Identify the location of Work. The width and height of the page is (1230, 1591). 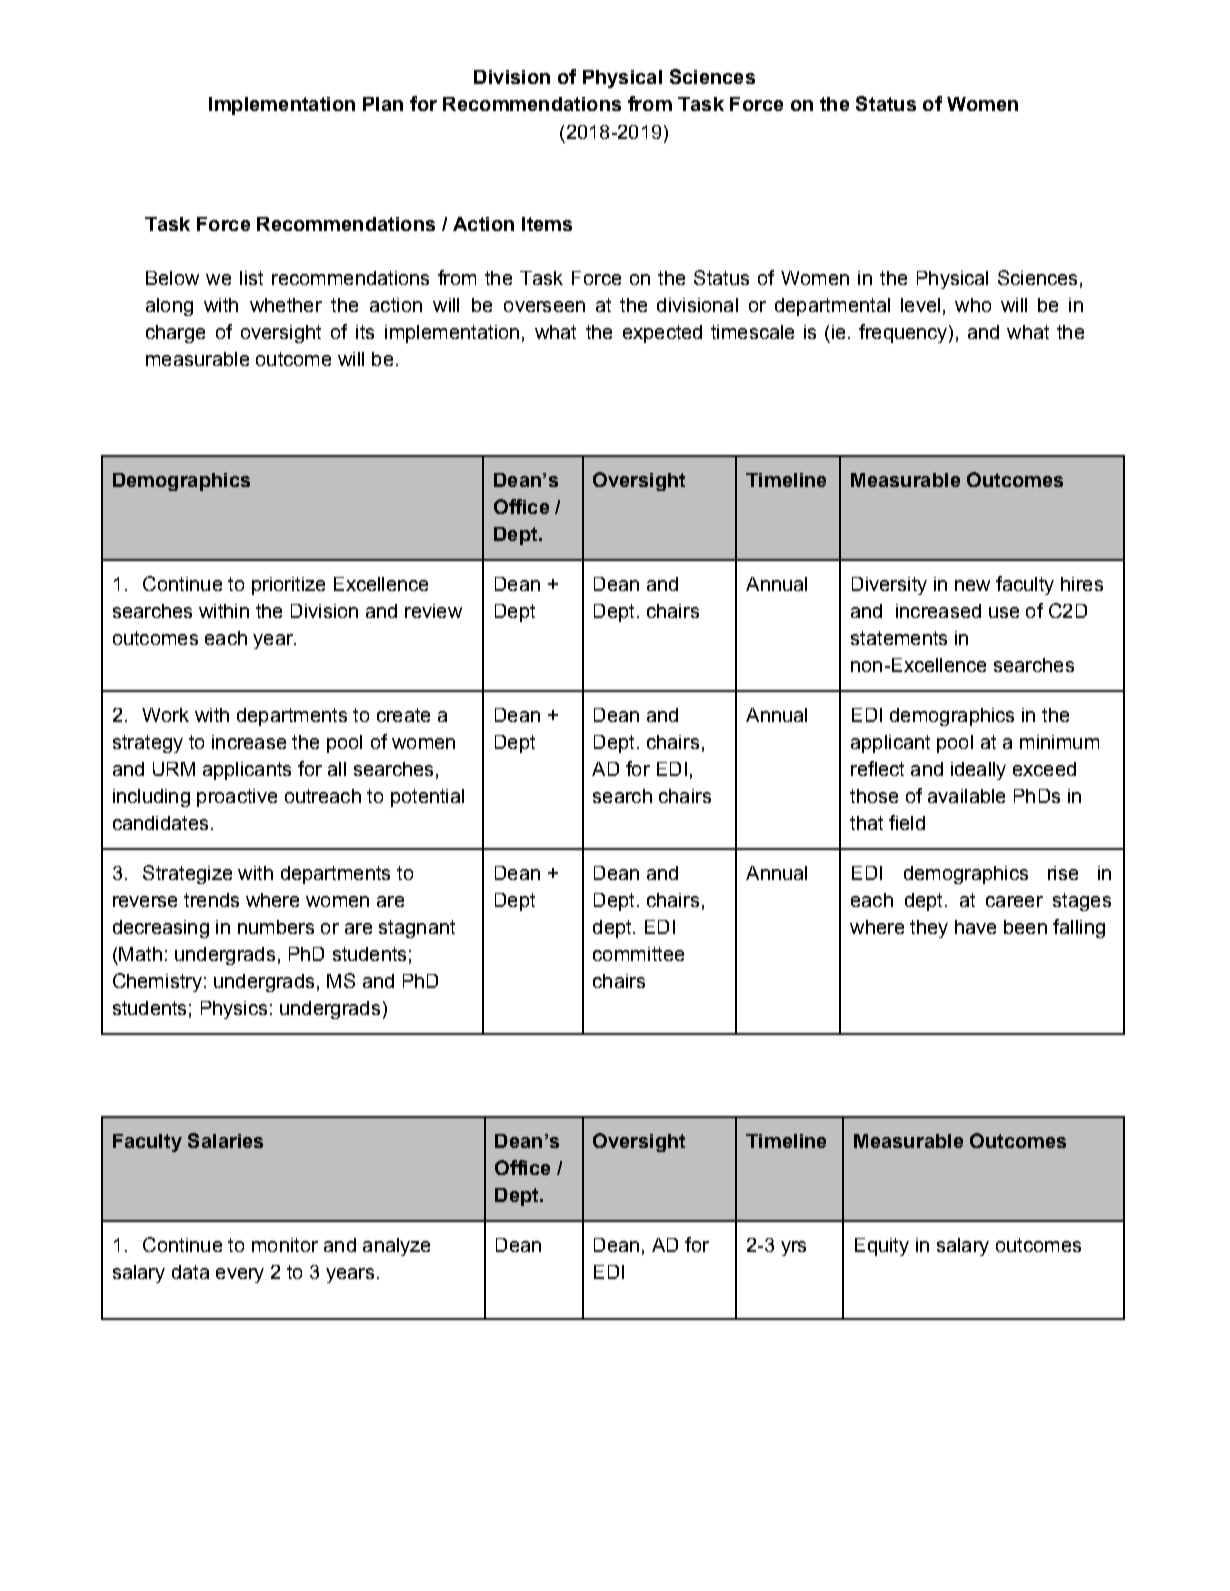
(165, 715).
